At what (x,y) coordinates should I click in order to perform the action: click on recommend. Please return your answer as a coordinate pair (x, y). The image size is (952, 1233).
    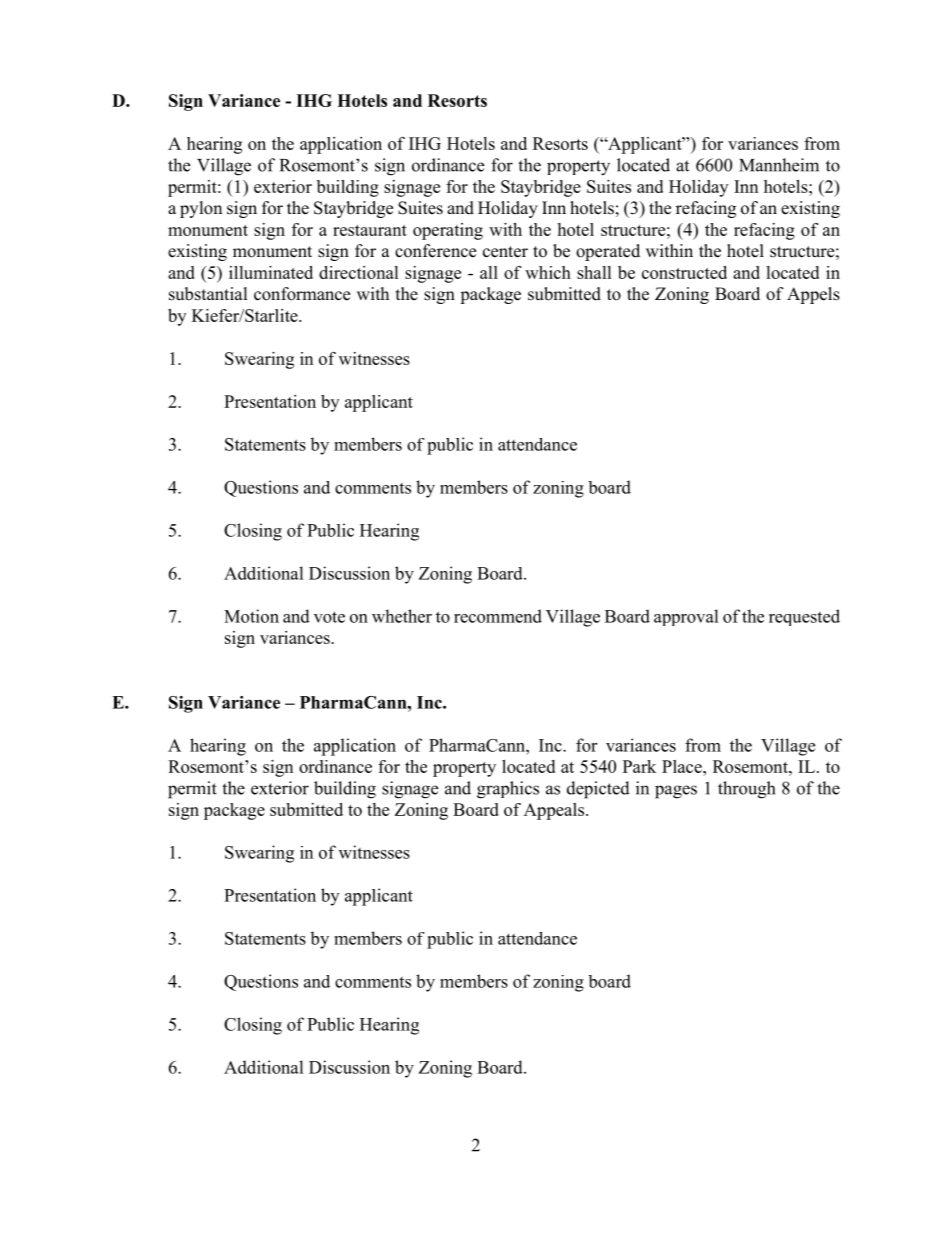
    Looking at the image, I should click on (498, 616).
